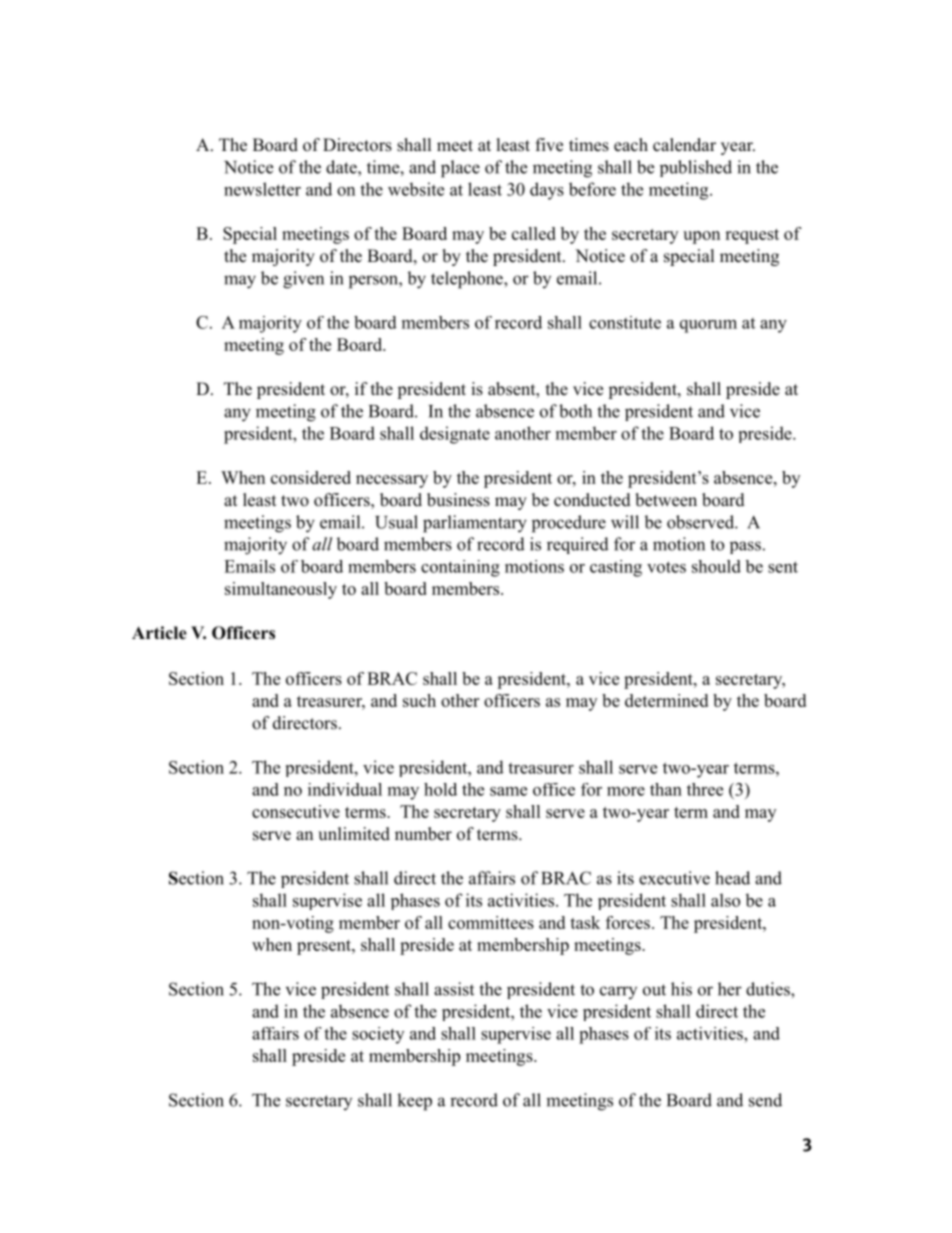 The height and width of the screenshot is (1233, 952). Describe the element at coordinates (296, 811) in the screenshot. I see `consecutive` at that location.
